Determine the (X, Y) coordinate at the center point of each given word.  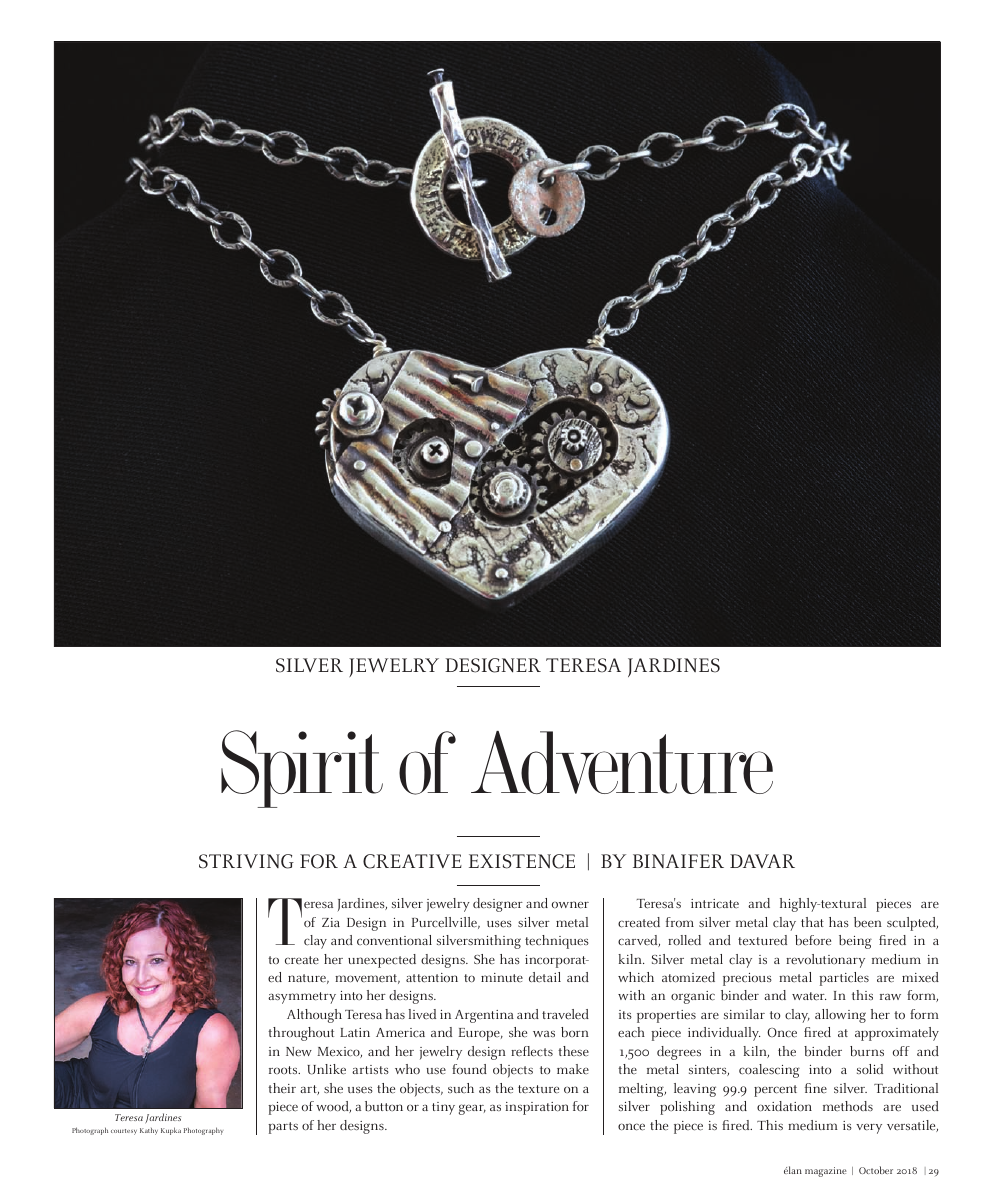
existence (522, 861)
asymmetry (302, 998)
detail (545, 977)
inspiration (537, 1108)
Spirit (302, 769)
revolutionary (825, 961)
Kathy (149, 1131)
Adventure (622, 762)
